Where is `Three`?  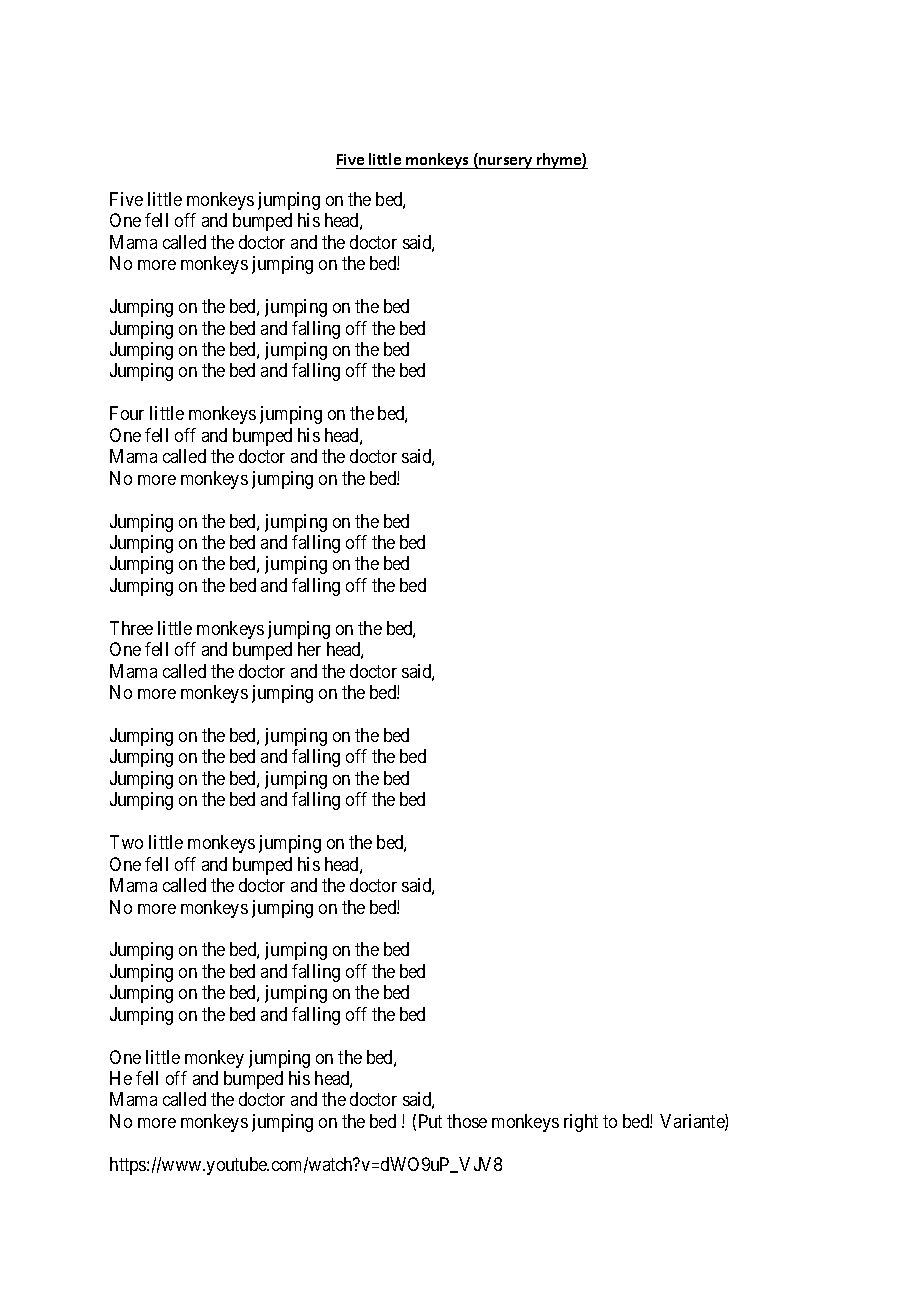
Three is located at coordinates (131, 628).
